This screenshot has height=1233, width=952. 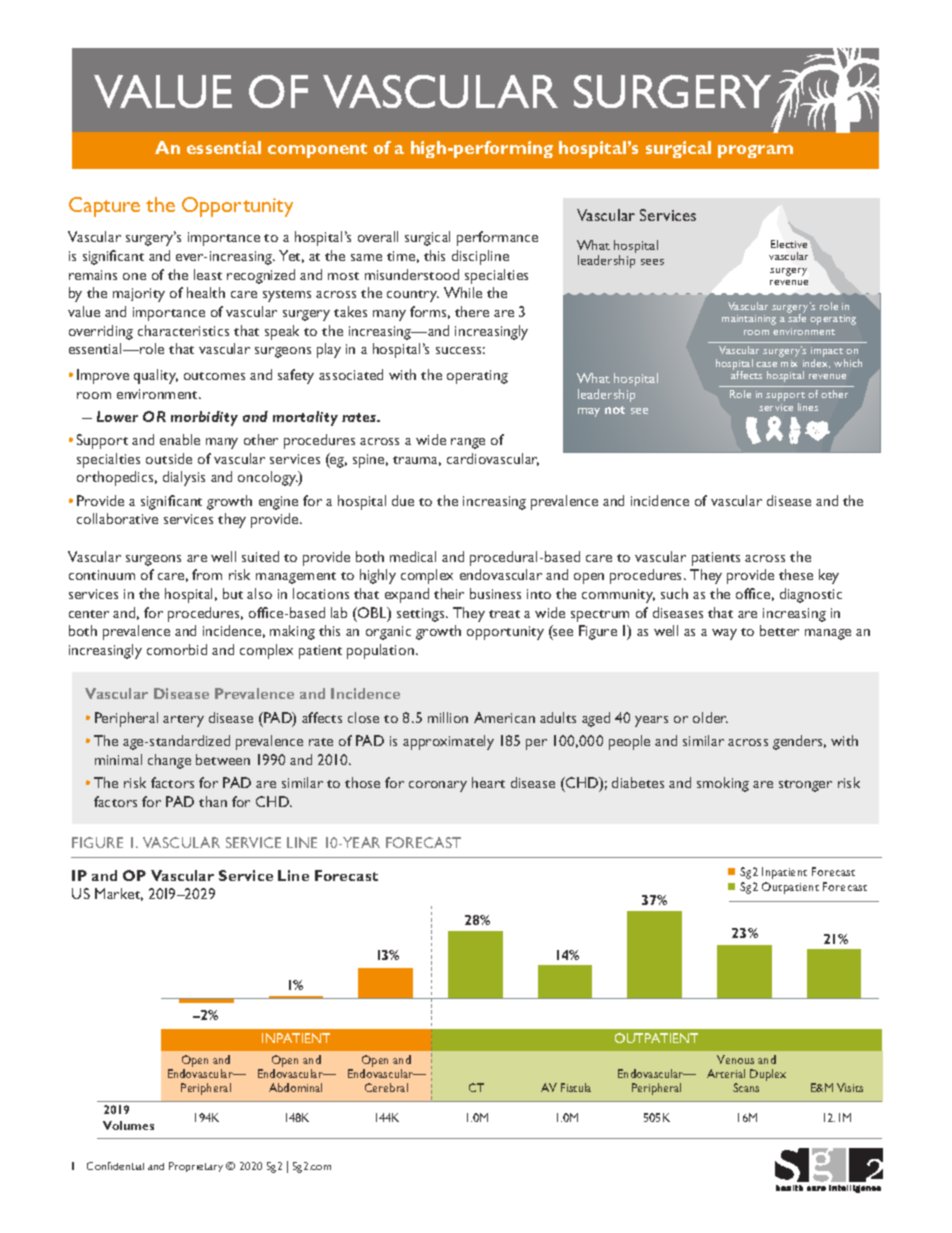 What do you see at coordinates (755, 151) in the screenshot?
I see `program` at bounding box center [755, 151].
